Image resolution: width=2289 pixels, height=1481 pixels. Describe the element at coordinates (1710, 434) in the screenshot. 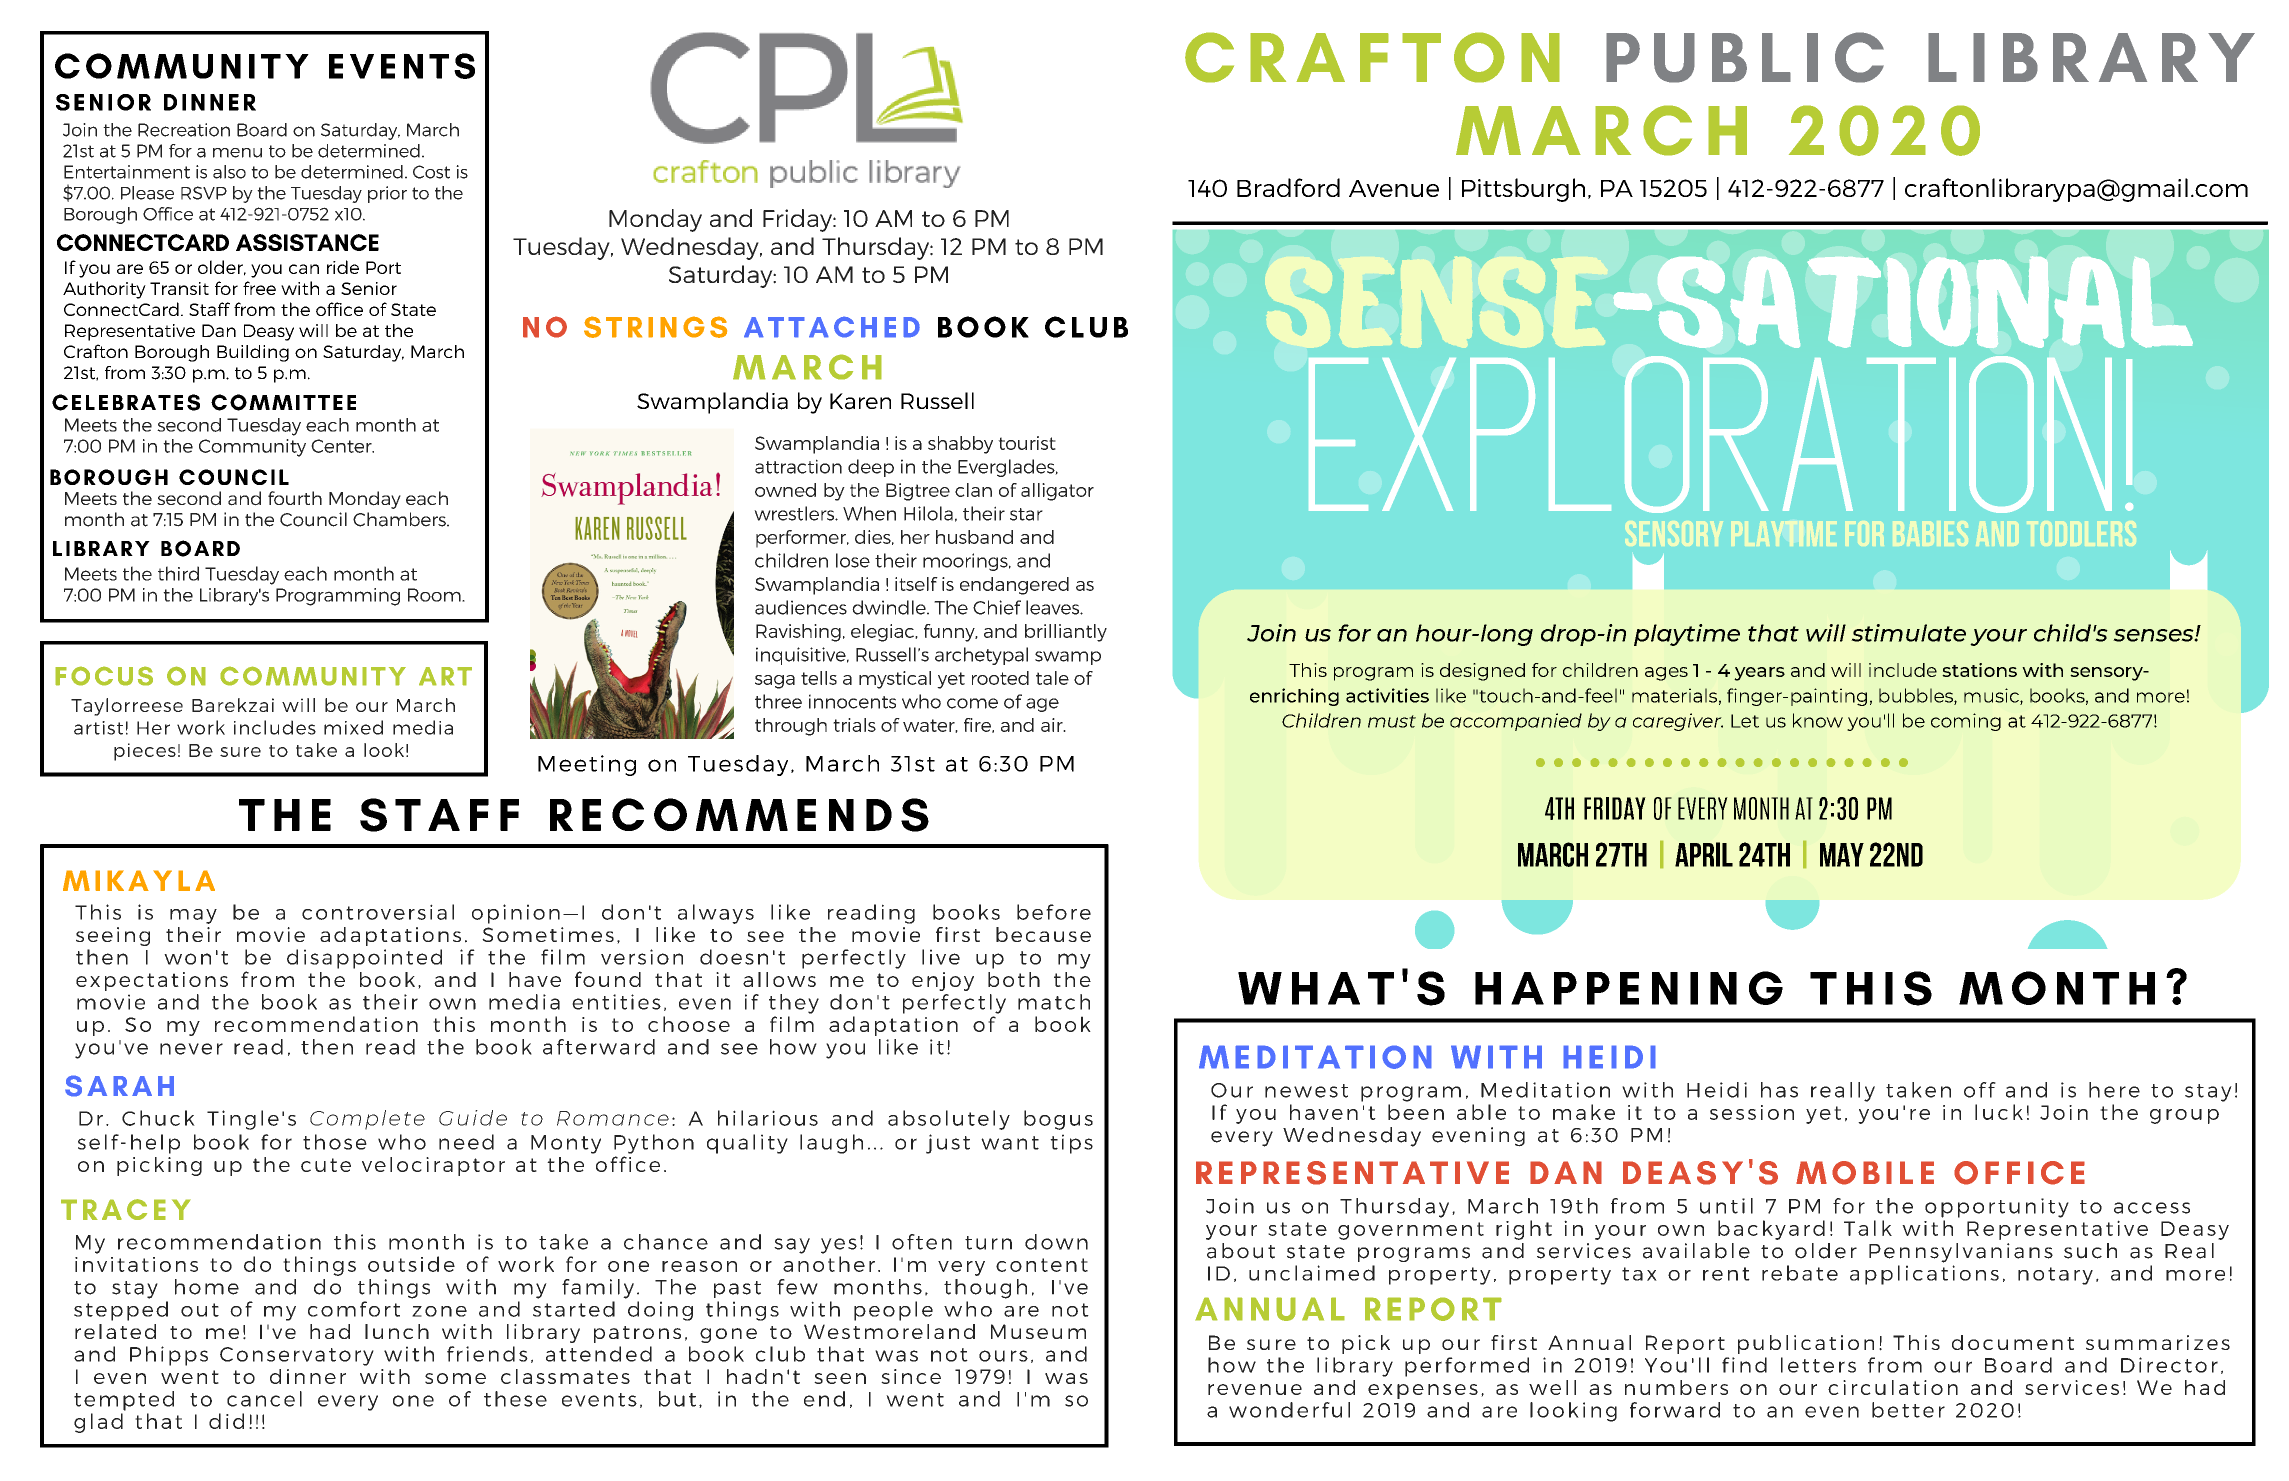

I see `Exploration` at that location.
